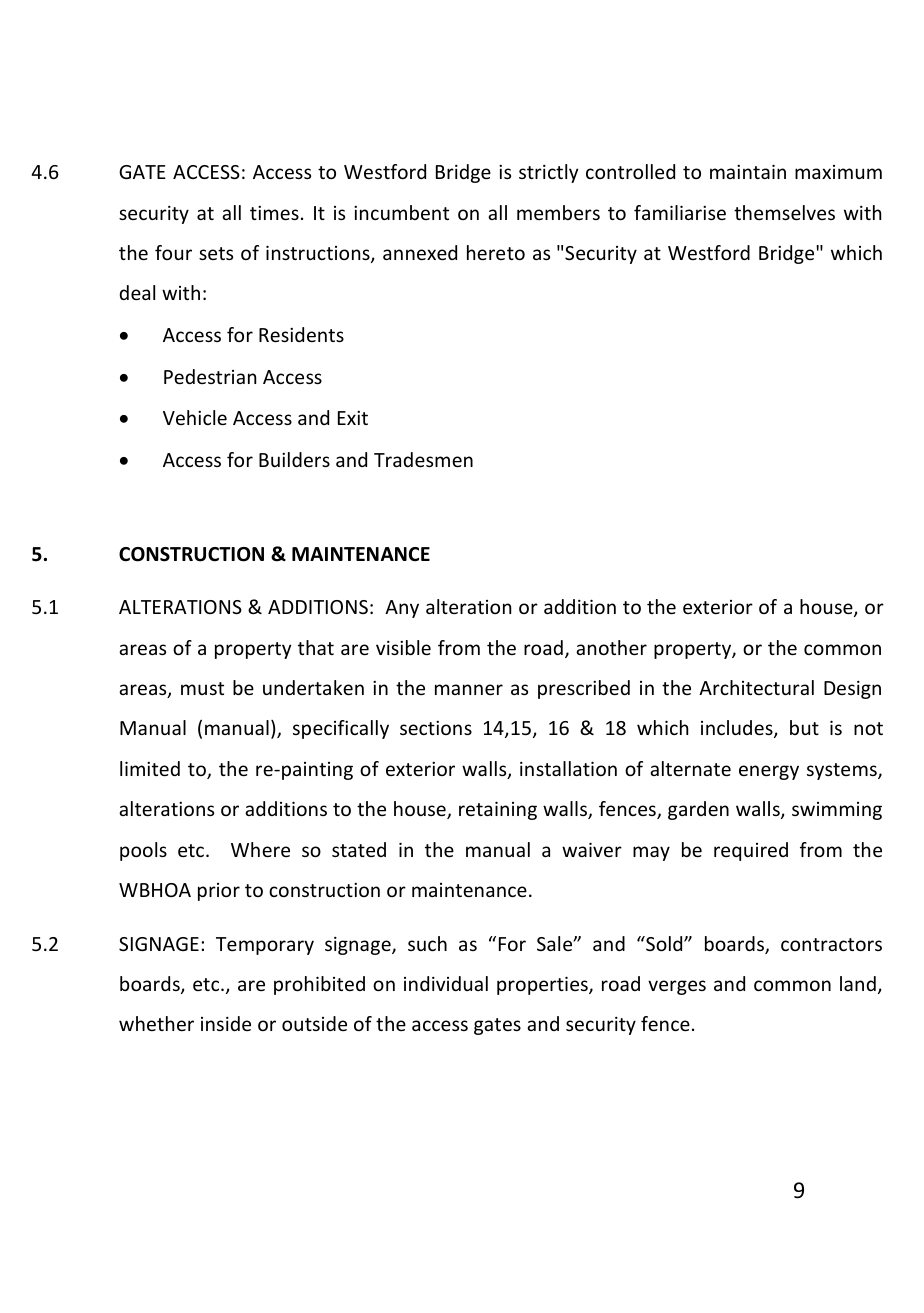 This image has width=924, height=1313. What do you see at coordinates (423, 459) in the image?
I see `Tradesmen` at bounding box center [423, 459].
